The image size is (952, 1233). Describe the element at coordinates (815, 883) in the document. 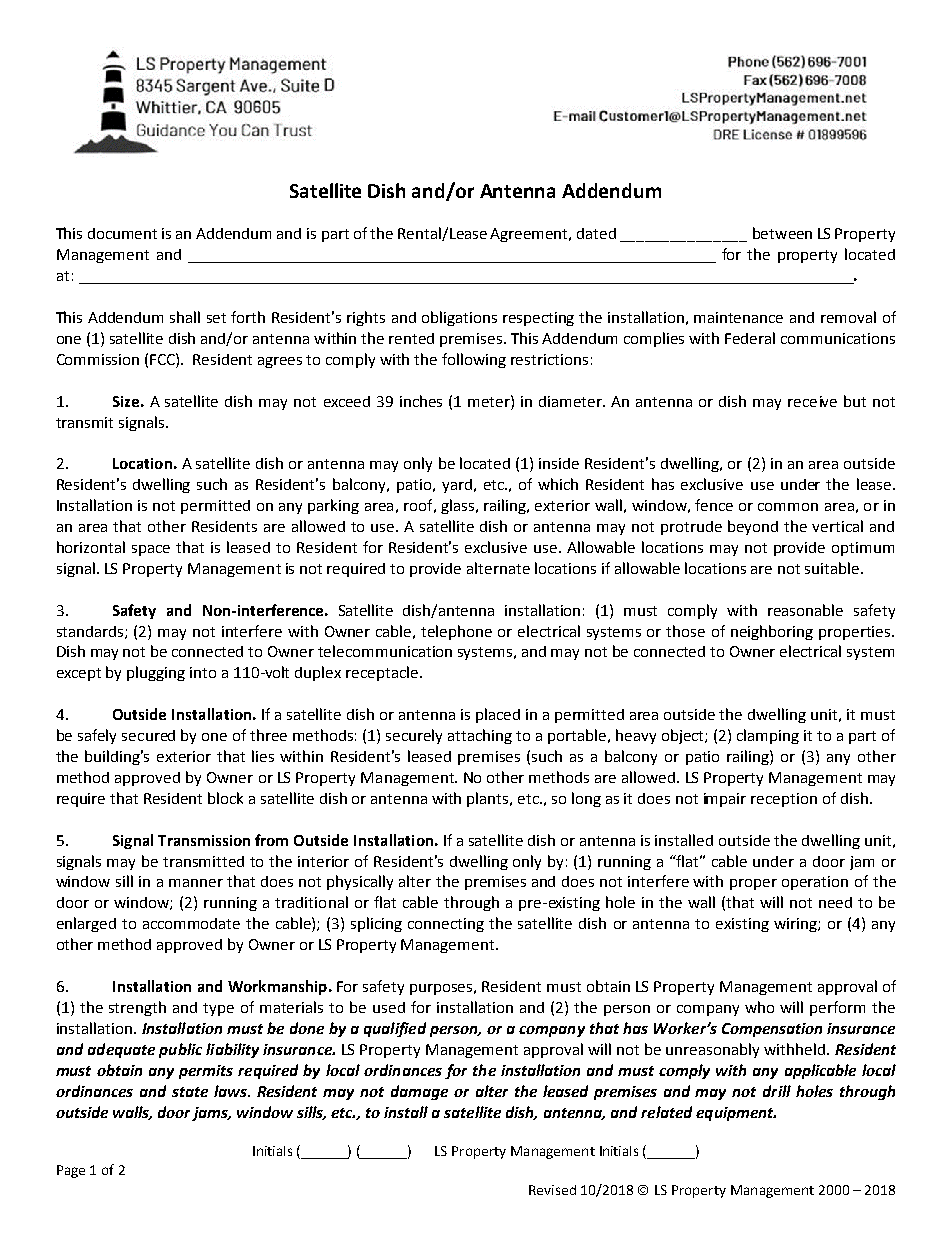

I see `operation` at that location.
